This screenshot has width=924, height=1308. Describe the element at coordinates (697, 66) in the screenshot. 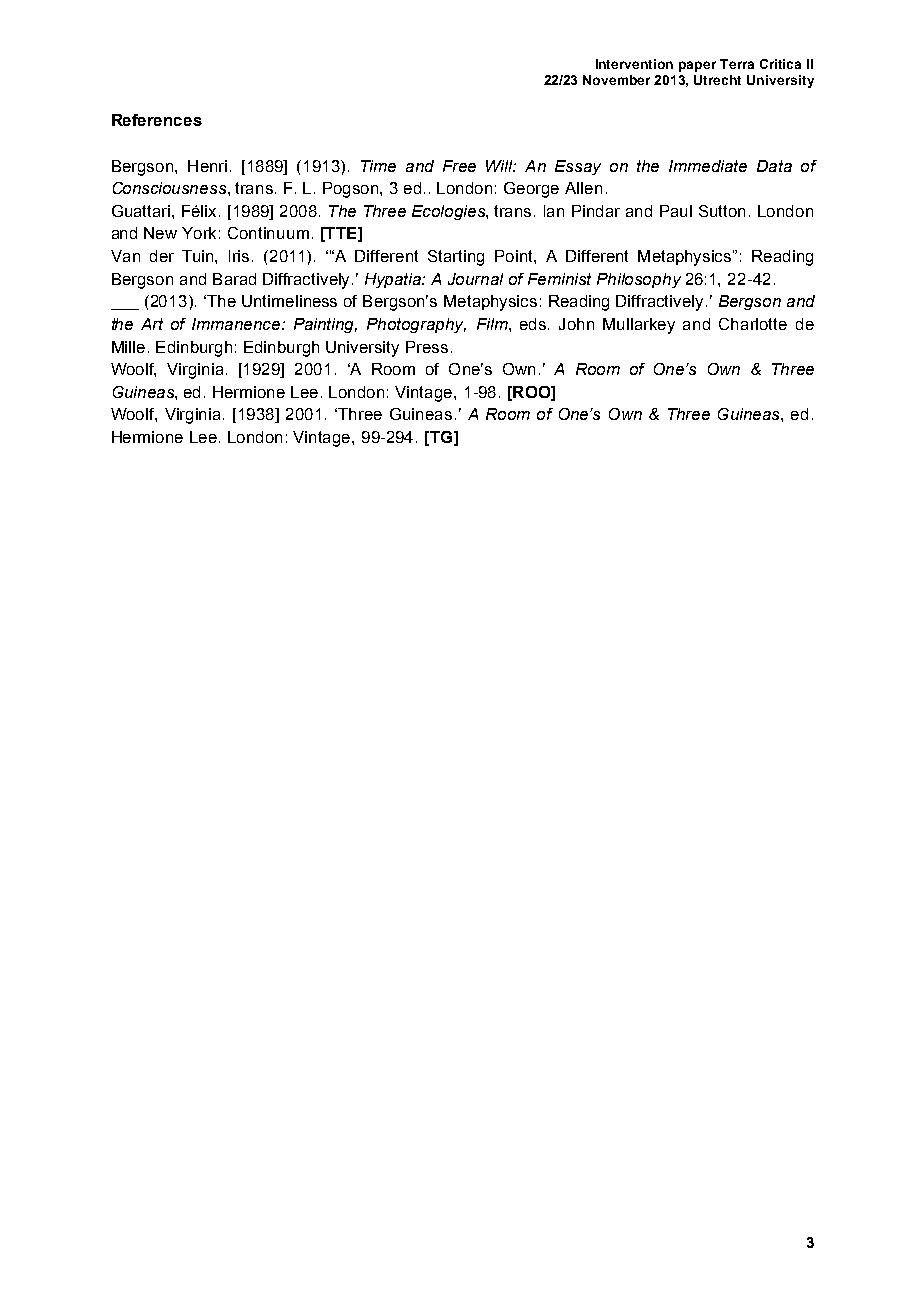

I see `paper` at that location.
